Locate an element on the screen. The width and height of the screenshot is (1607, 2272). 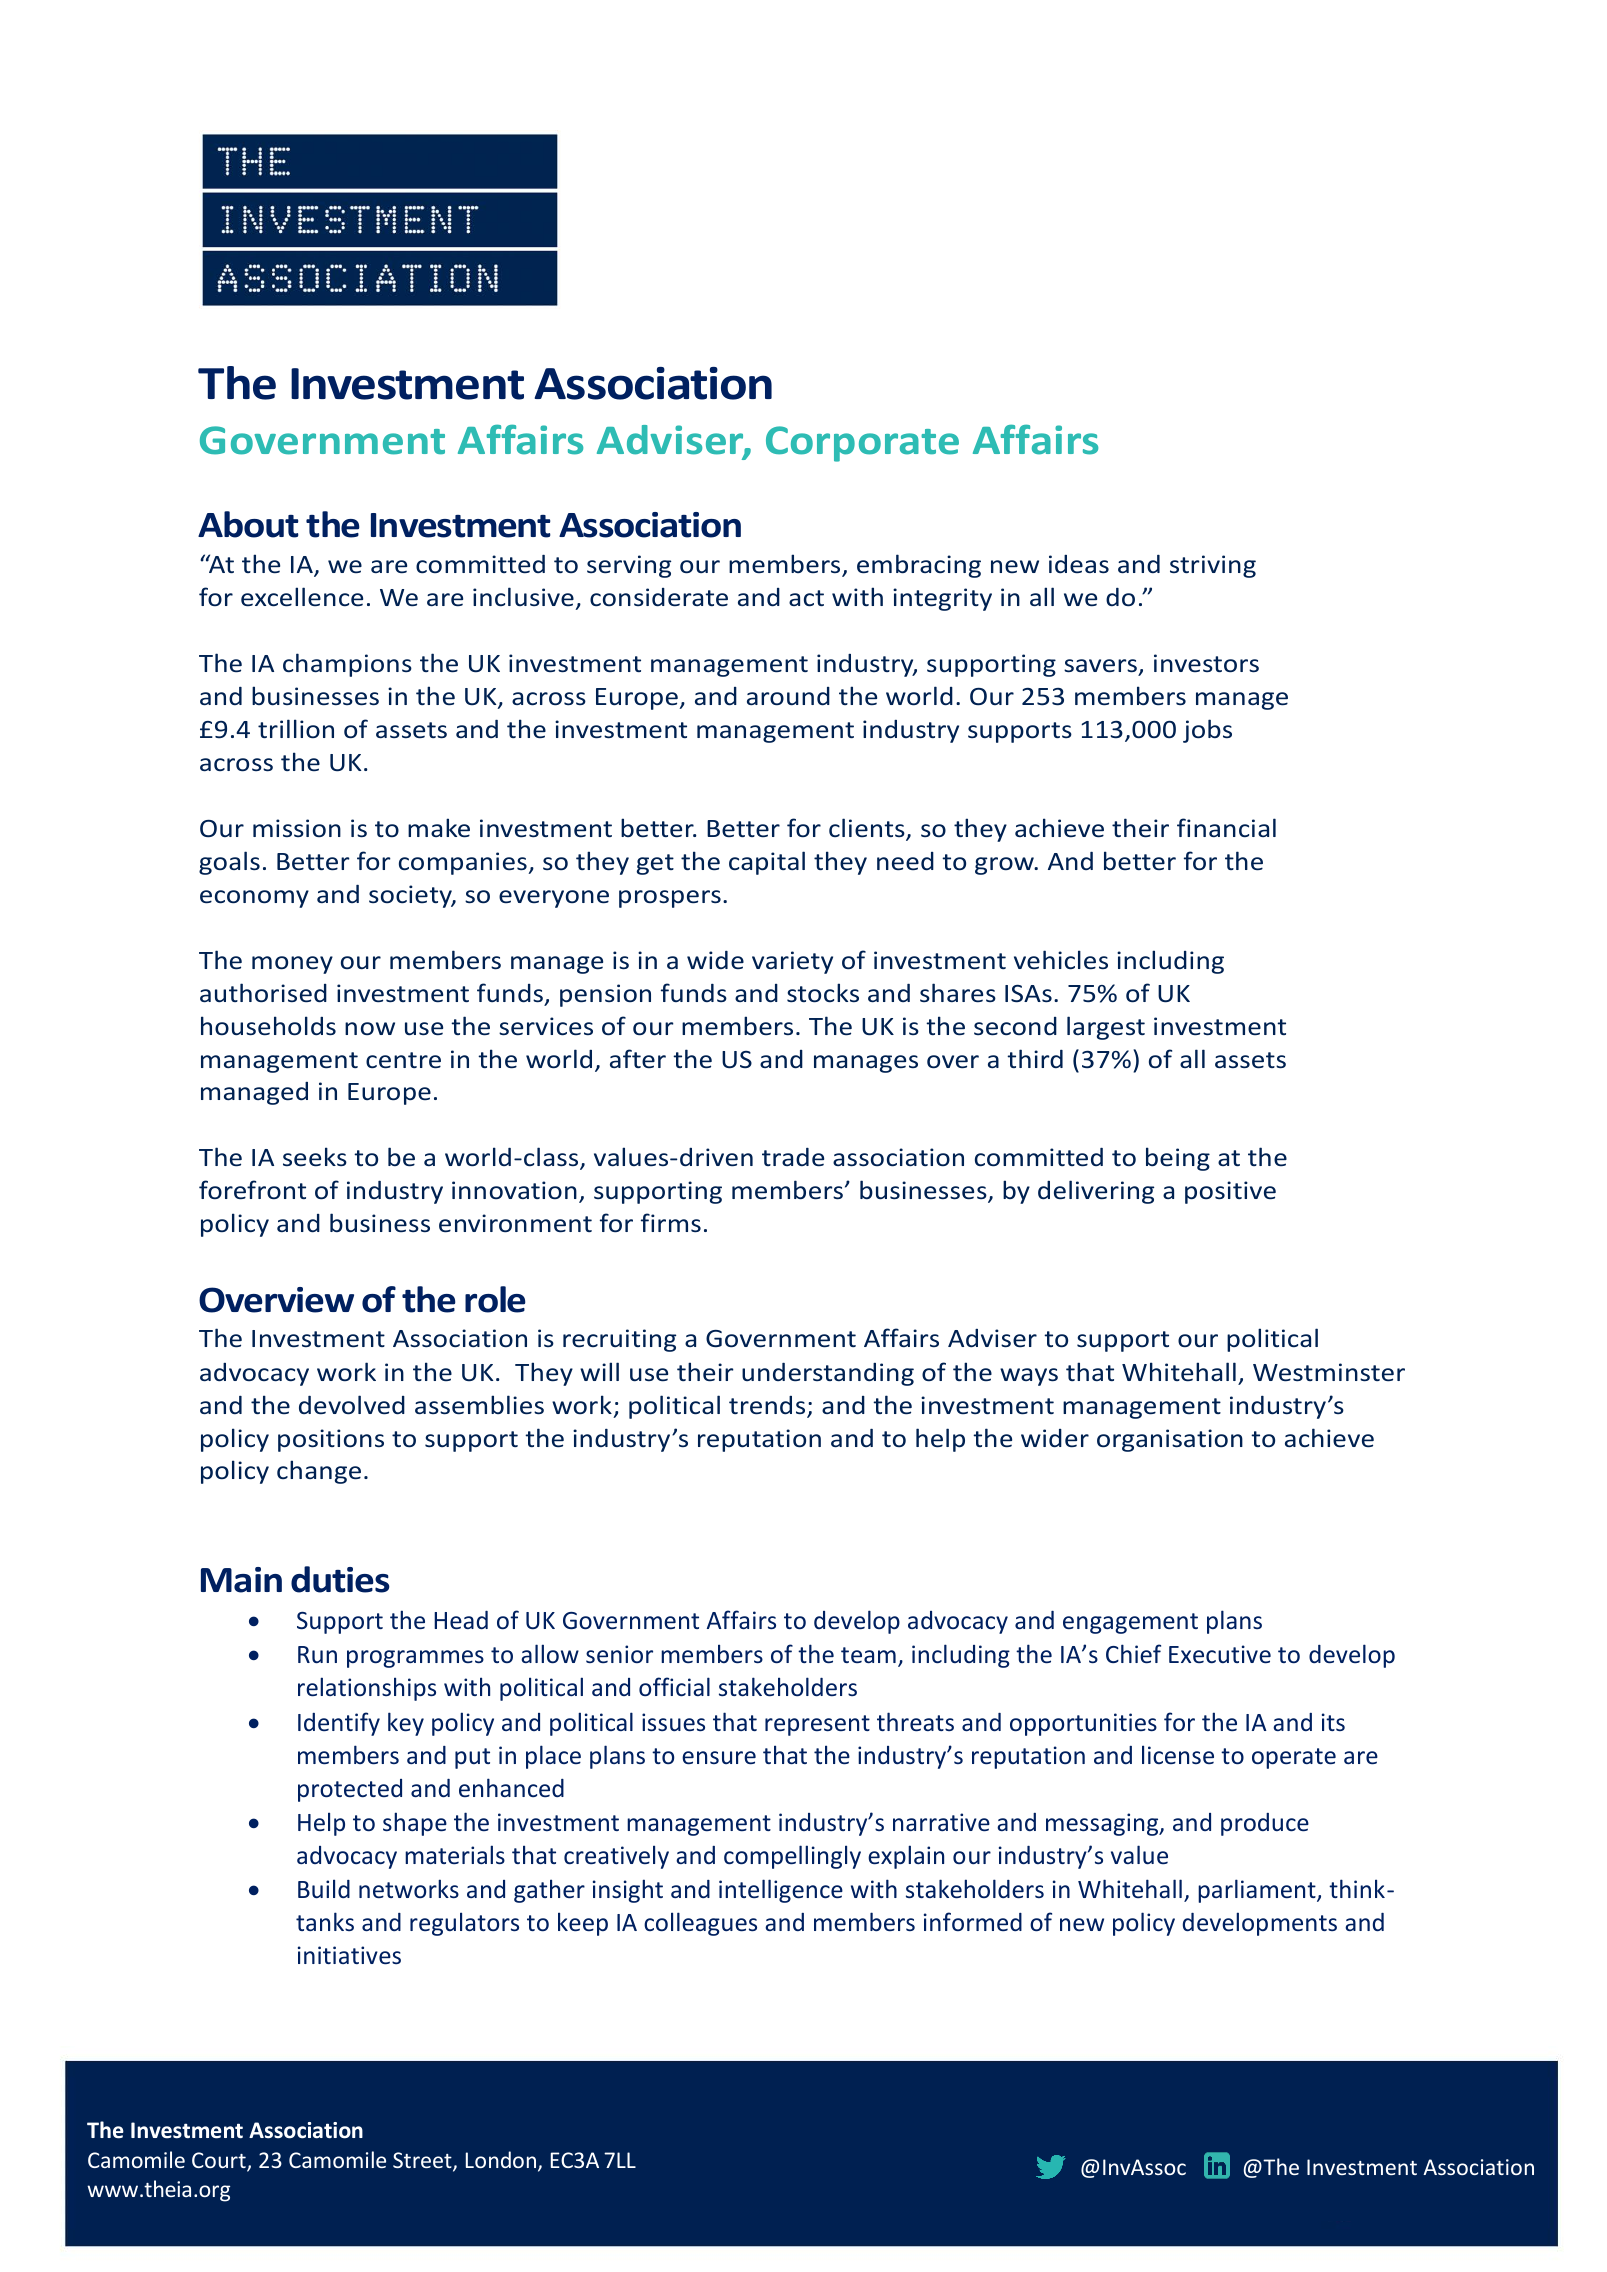
About is located at coordinates (248, 524).
